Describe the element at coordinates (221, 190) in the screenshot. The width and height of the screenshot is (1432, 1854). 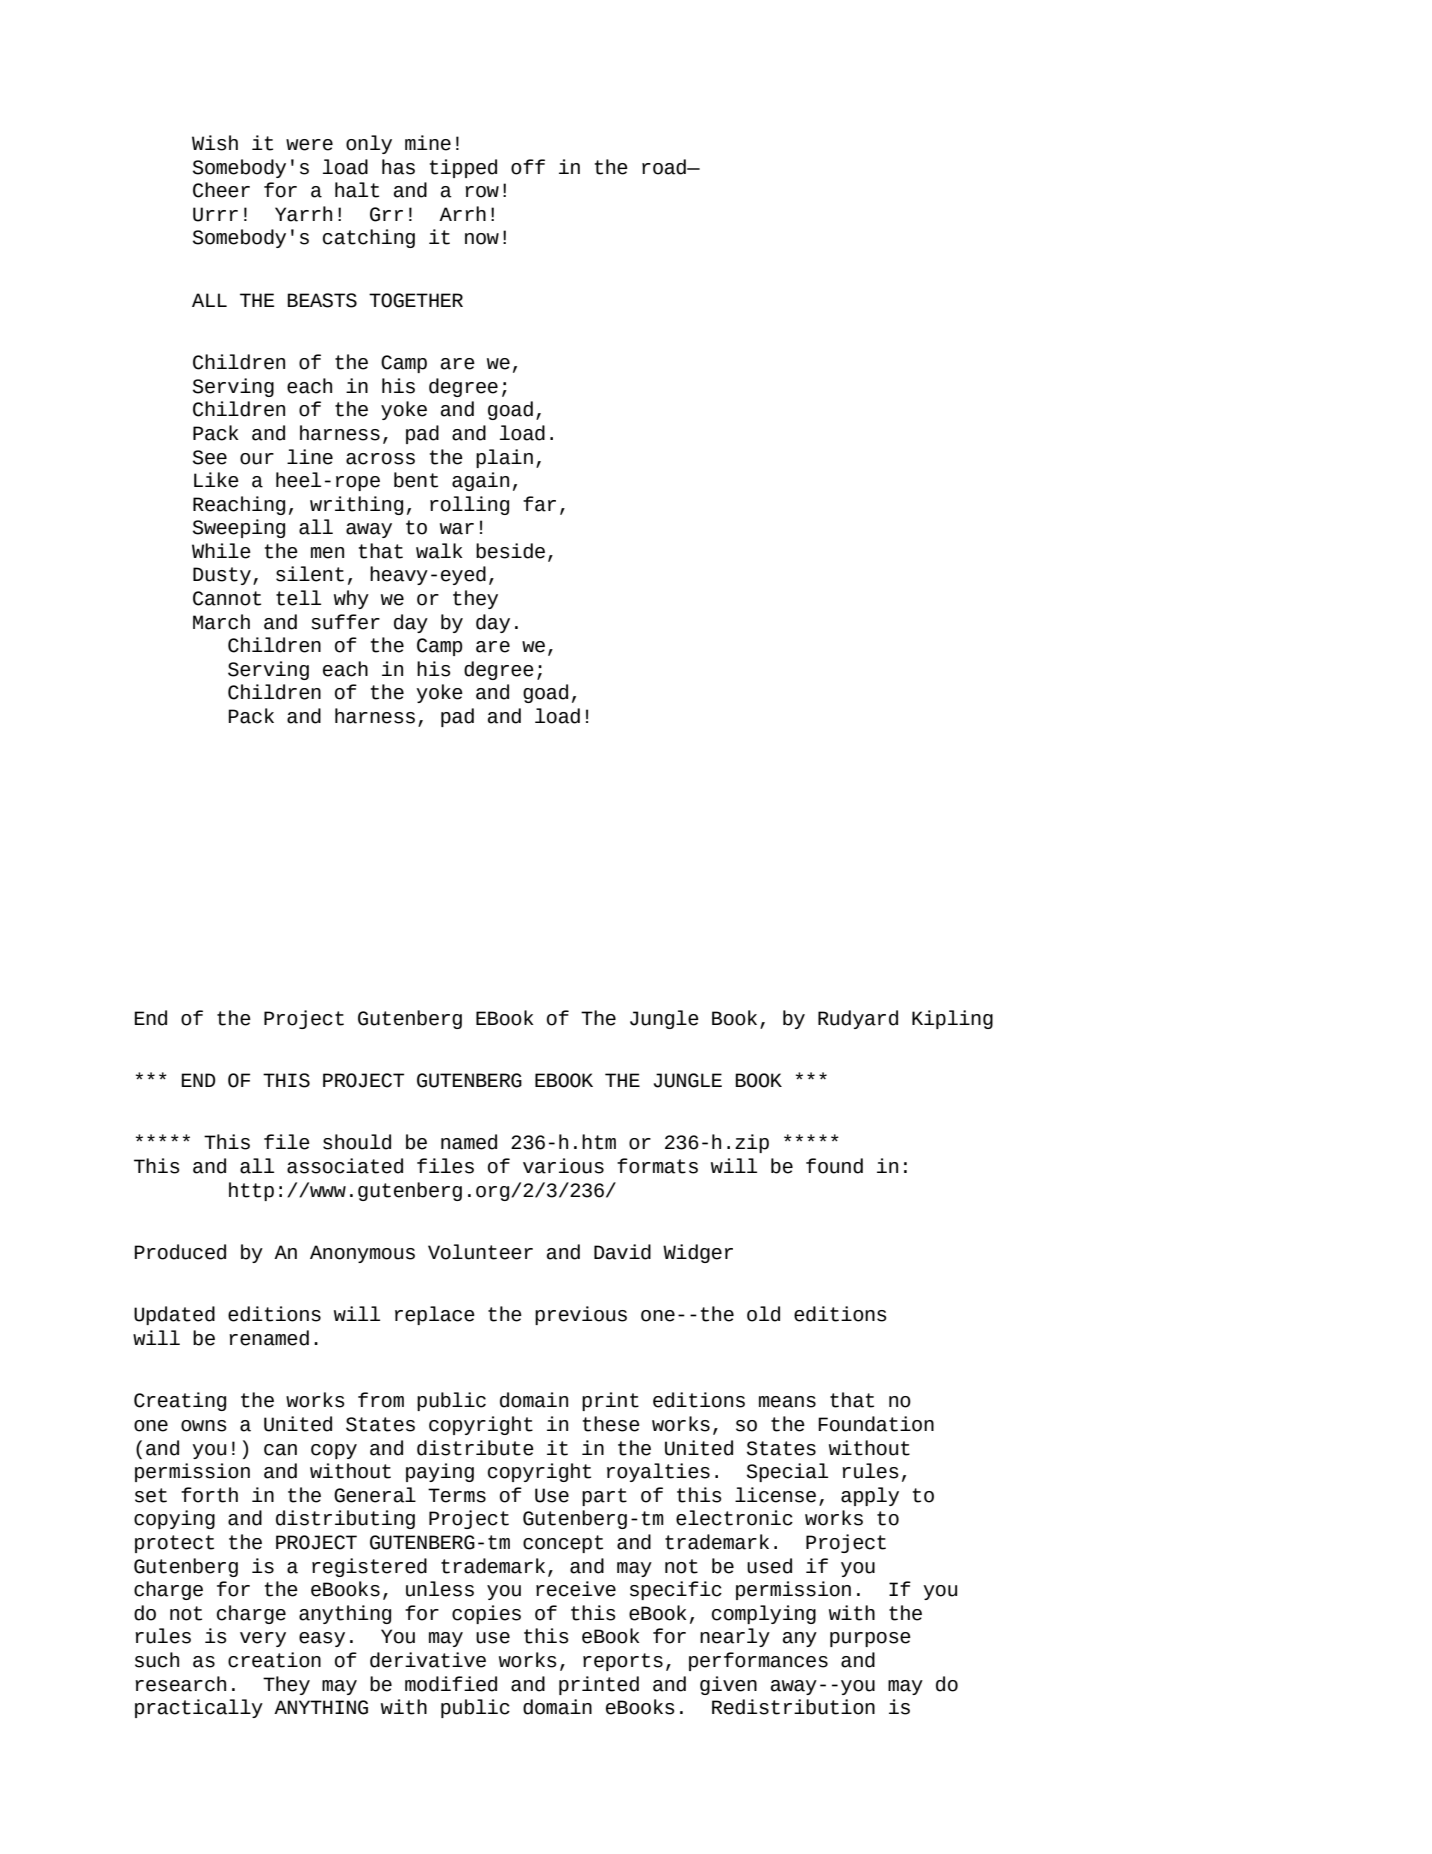
I see `Cheer` at that location.
